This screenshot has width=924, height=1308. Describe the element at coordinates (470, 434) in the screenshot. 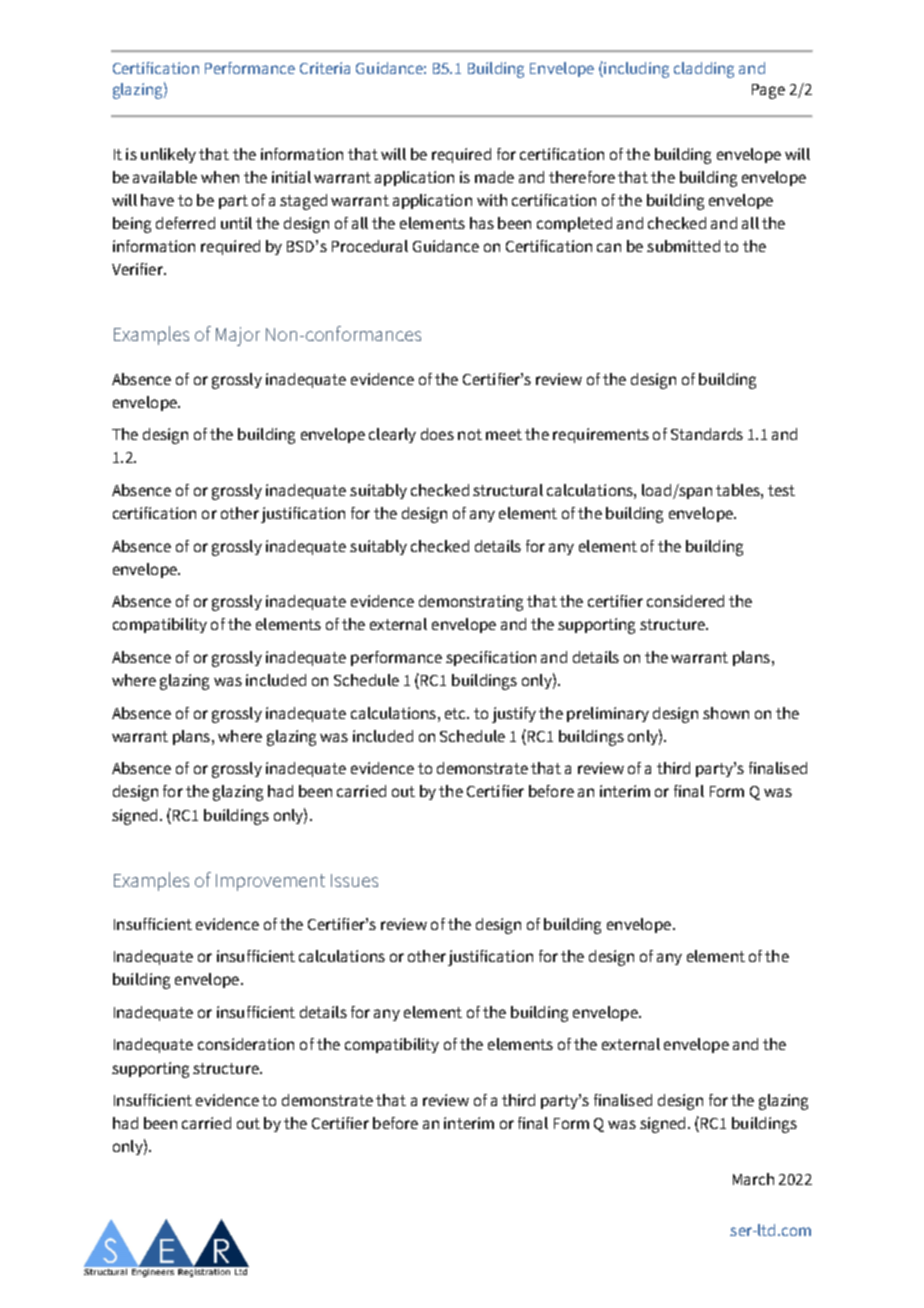

I see `not` at that location.
